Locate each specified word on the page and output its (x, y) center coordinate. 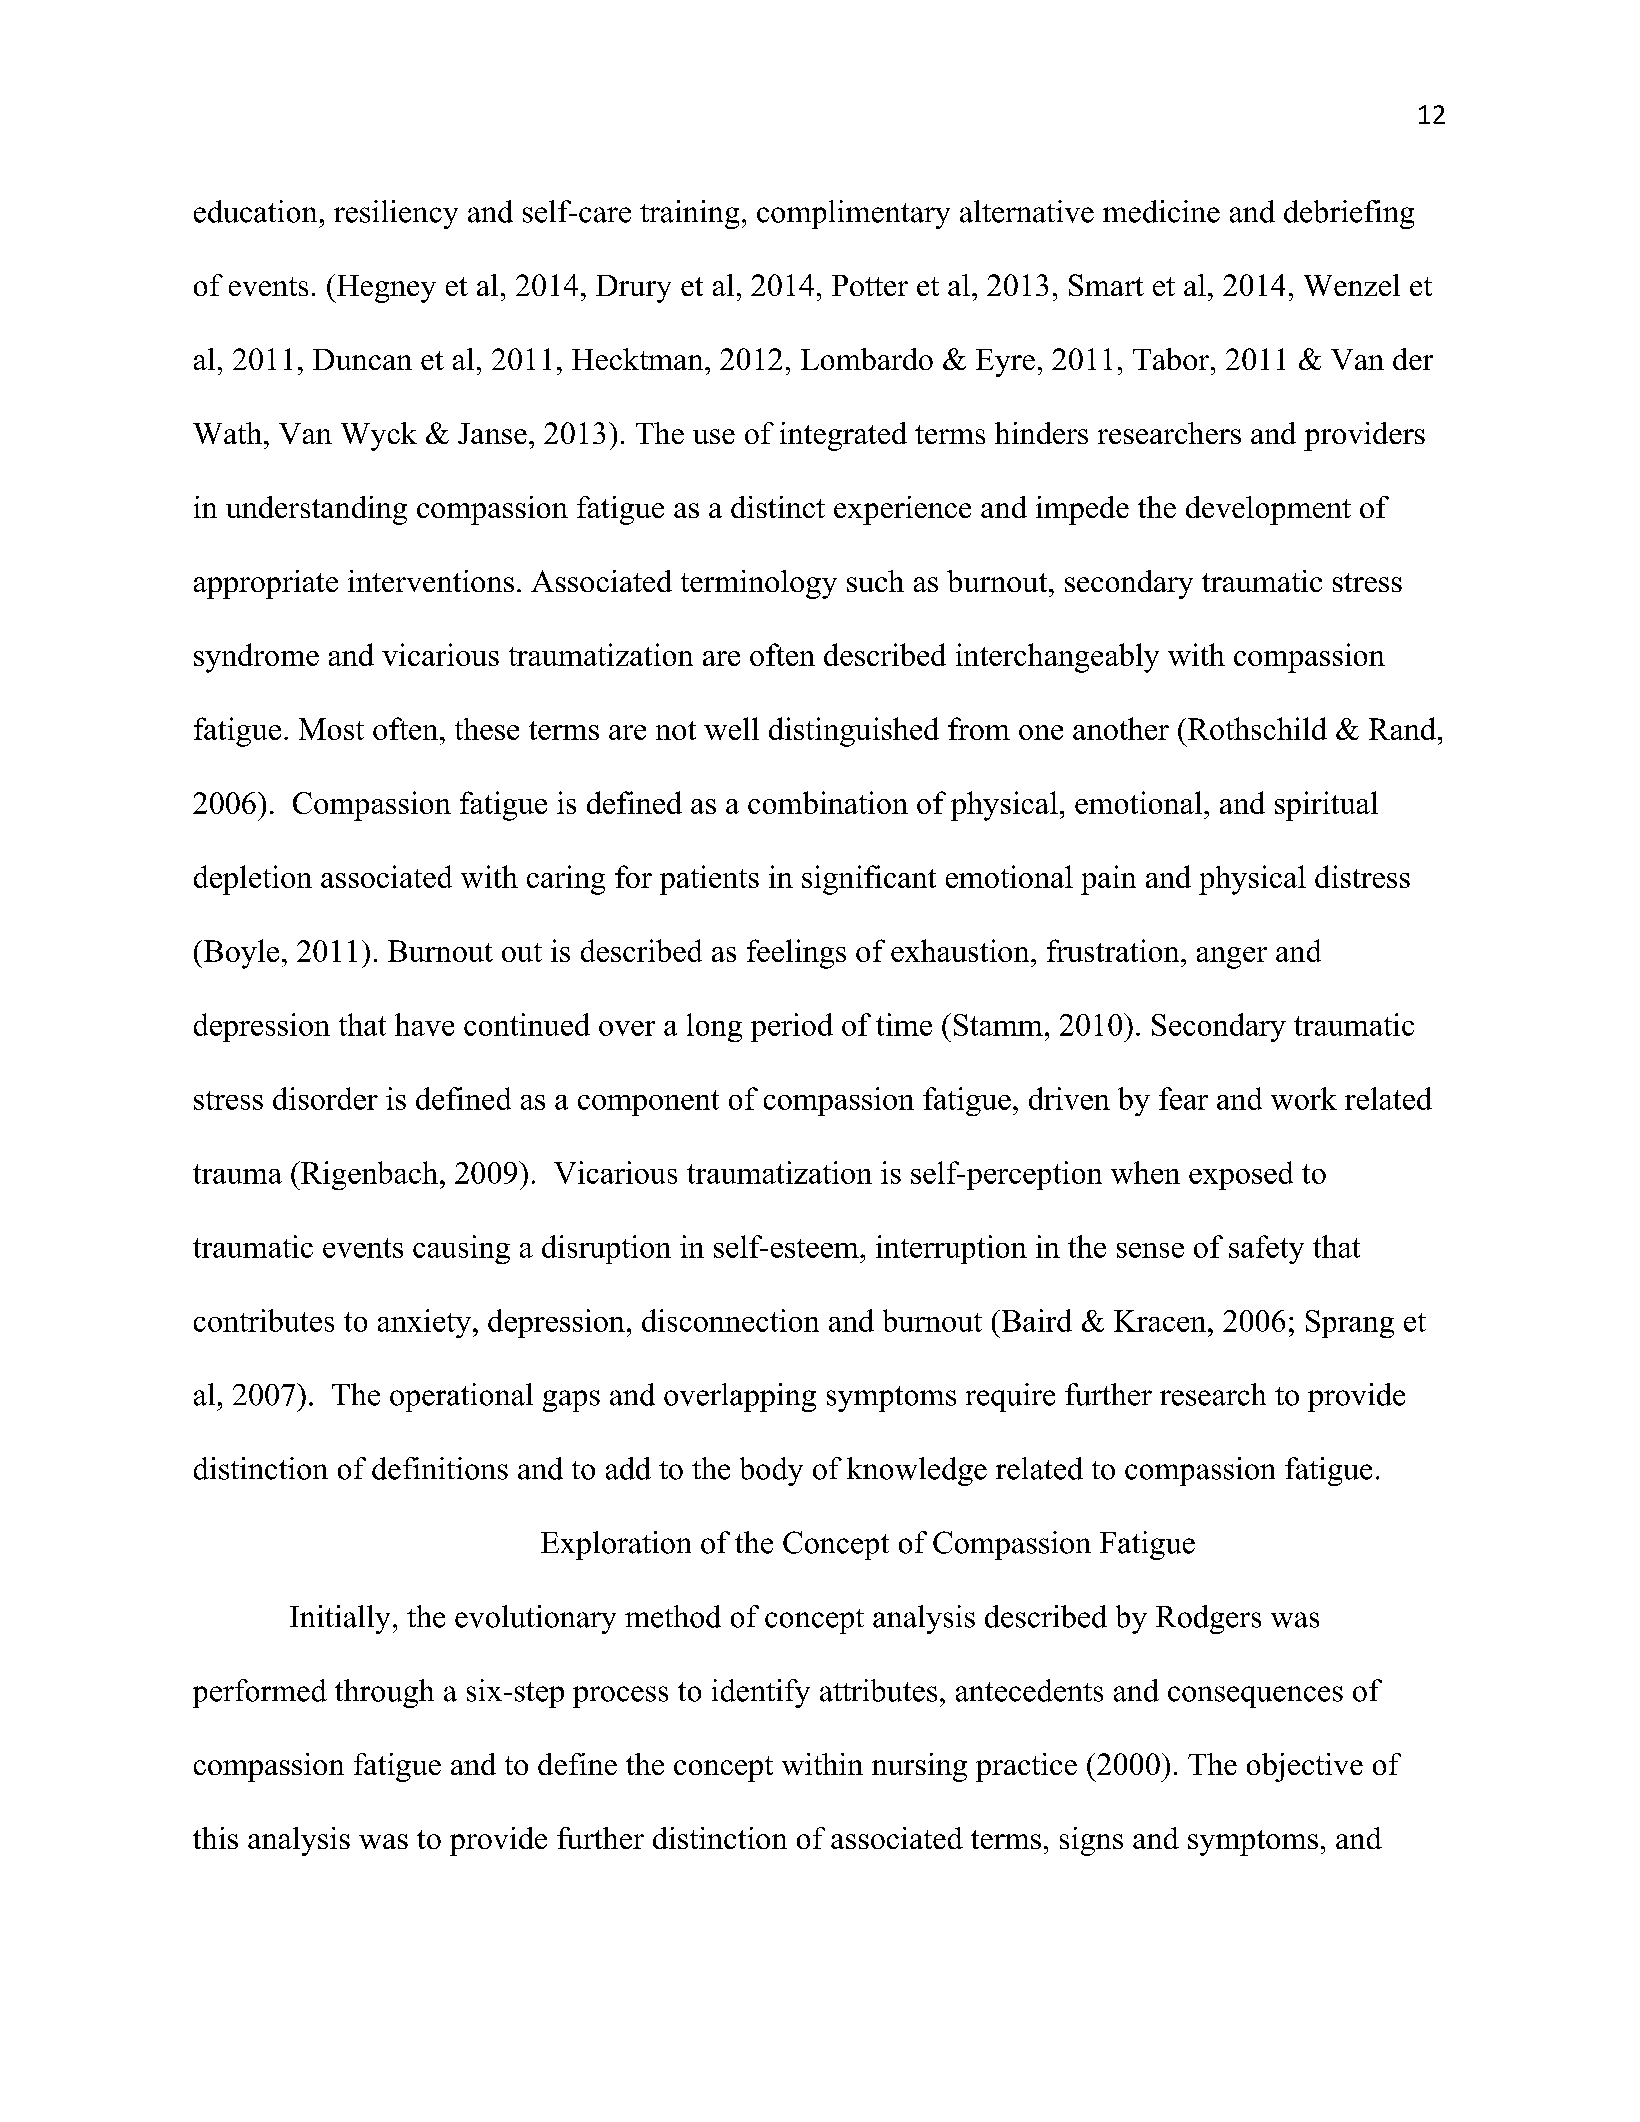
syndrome (256, 658)
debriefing (1349, 214)
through (384, 1693)
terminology (759, 584)
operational (461, 1397)
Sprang (1350, 1324)
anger (1232, 958)
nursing (919, 1767)
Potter (870, 285)
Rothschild (1257, 728)
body (771, 1471)
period (792, 1027)
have (424, 1024)
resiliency (396, 214)
